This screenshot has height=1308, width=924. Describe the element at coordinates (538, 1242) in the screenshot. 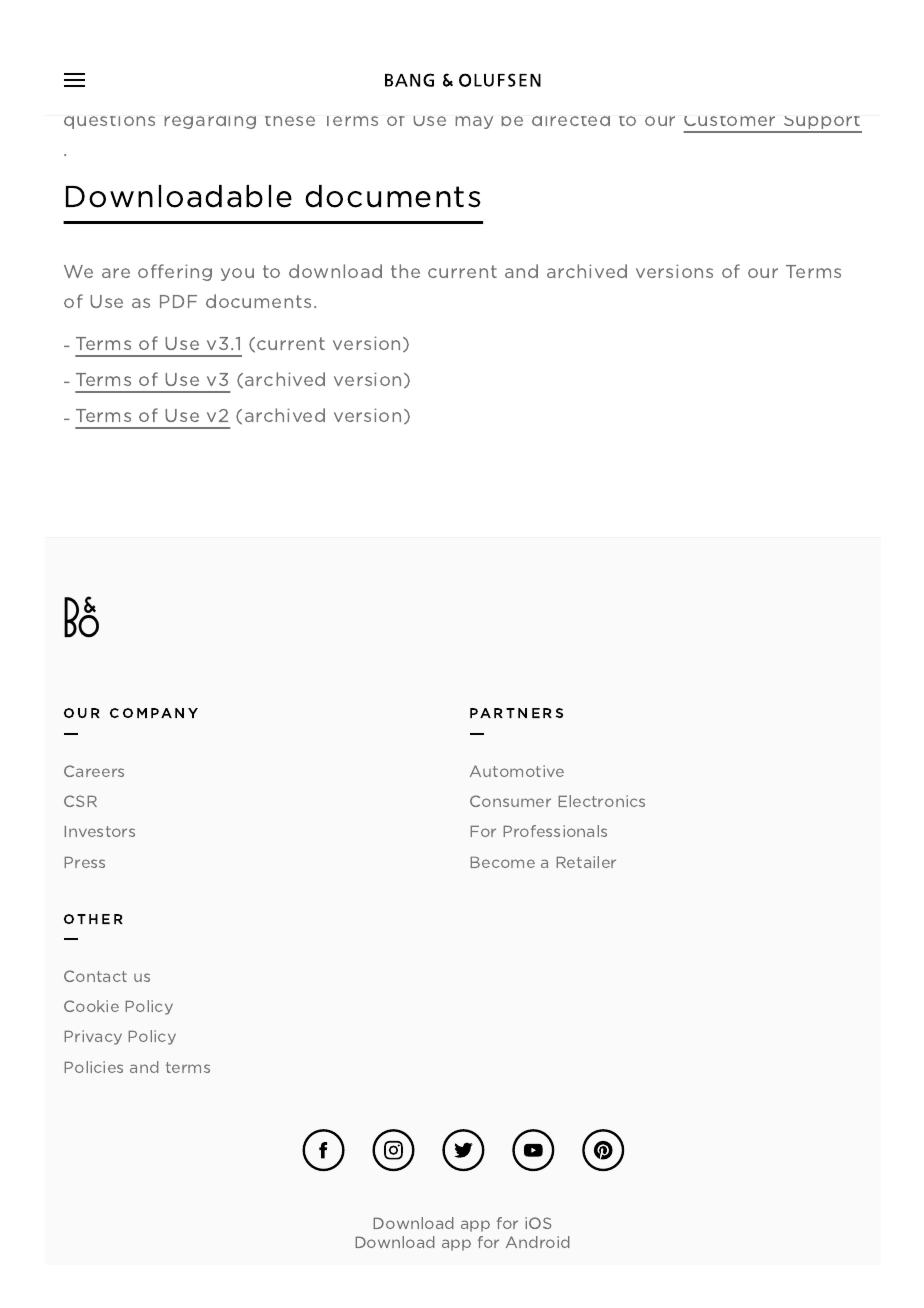

I see `Android` at that location.
